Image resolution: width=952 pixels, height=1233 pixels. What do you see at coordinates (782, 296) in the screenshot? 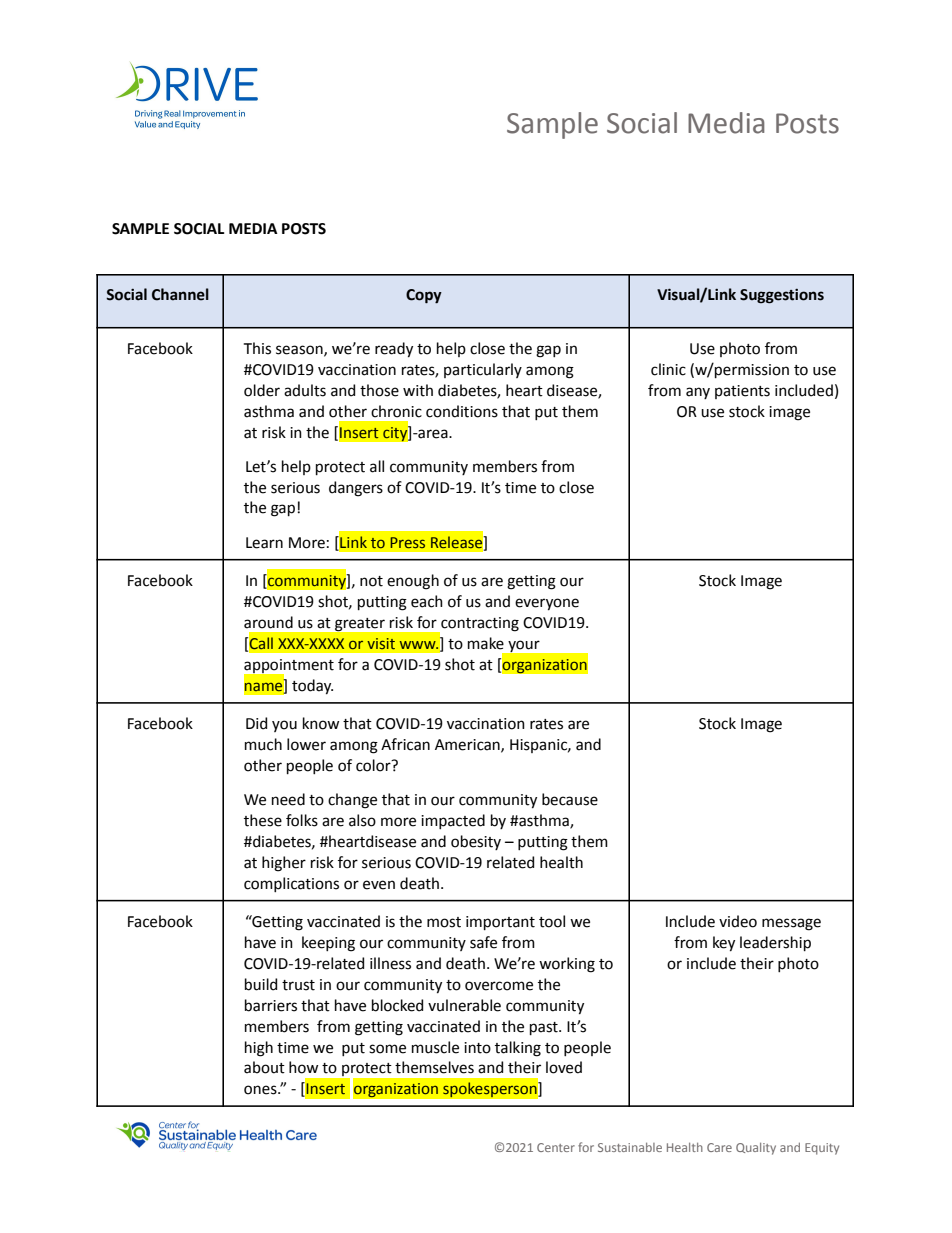
I see `Suggestions` at bounding box center [782, 296].
